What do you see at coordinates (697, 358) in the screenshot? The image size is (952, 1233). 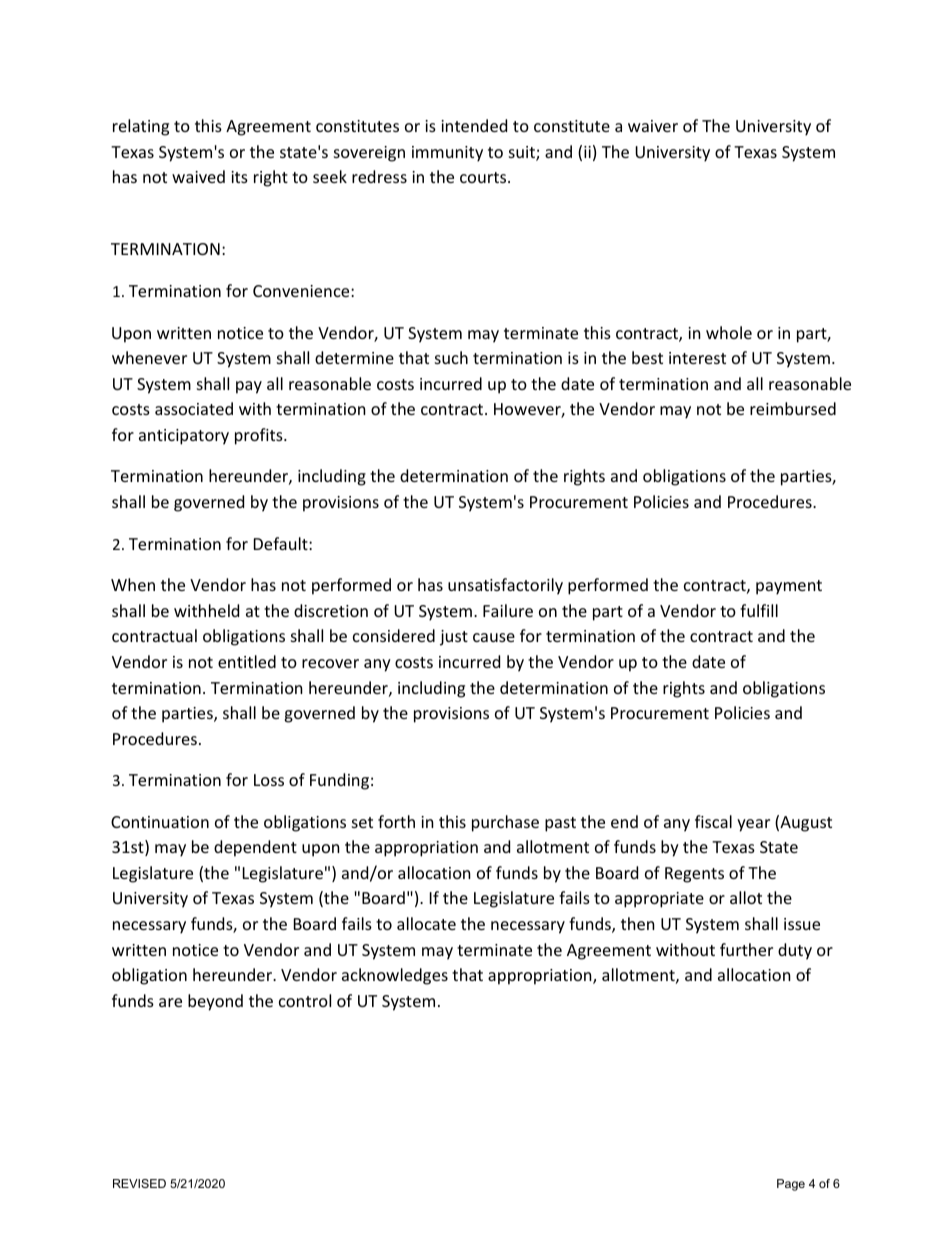 I see `interest` at bounding box center [697, 358].
